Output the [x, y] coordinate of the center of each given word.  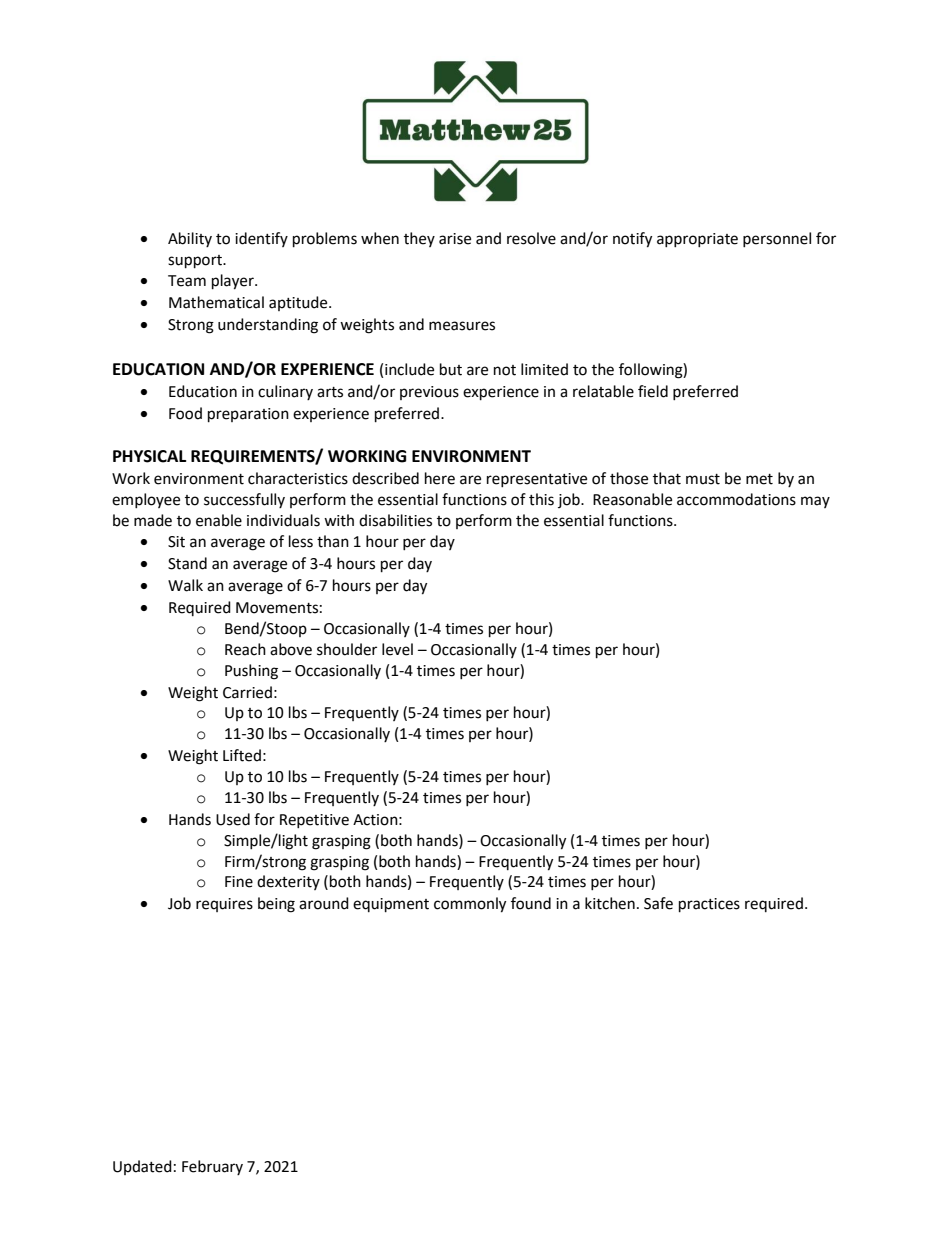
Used [233, 819]
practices [709, 905]
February [212, 1167]
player [234, 282]
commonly [470, 905]
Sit [176, 542]
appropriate [697, 240]
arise [455, 239]
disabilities [395, 520]
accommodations [736, 499]
